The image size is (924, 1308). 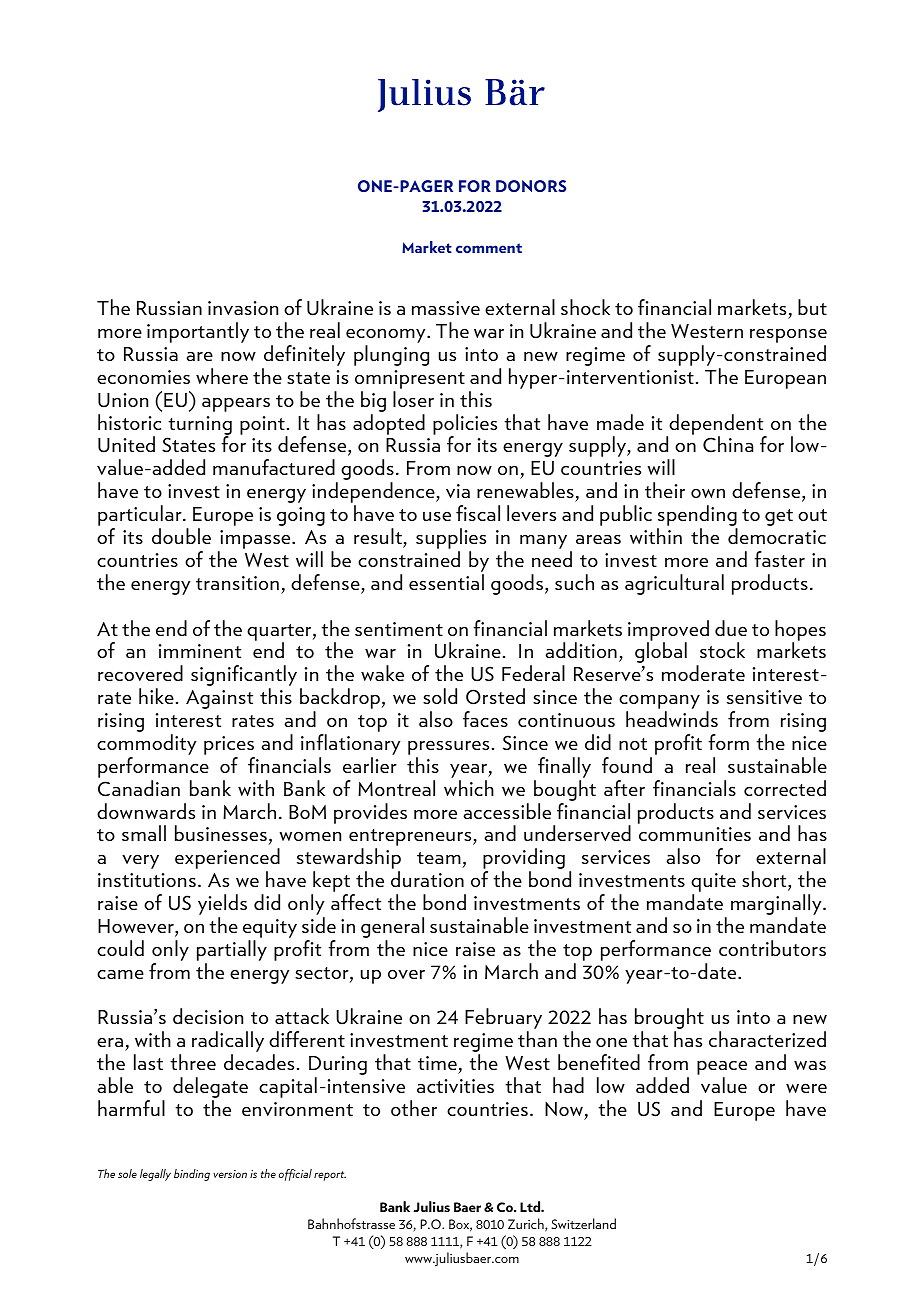 What do you see at coordinates (237, 583) in the screenshot?
I see `transition` at bounding box center [237, 583].
